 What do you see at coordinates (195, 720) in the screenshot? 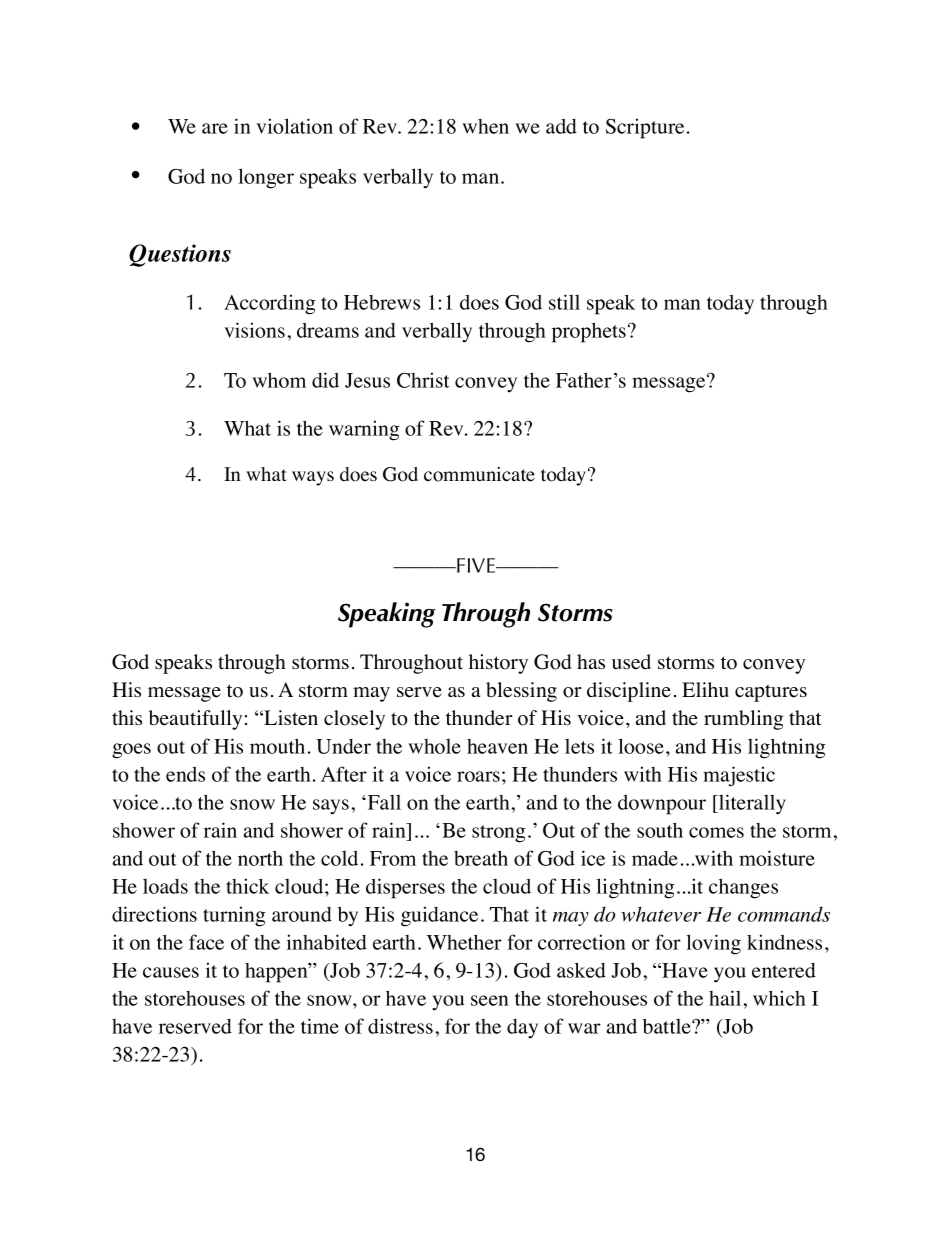
I see `beautifully` at bounding box center [195, 720].
